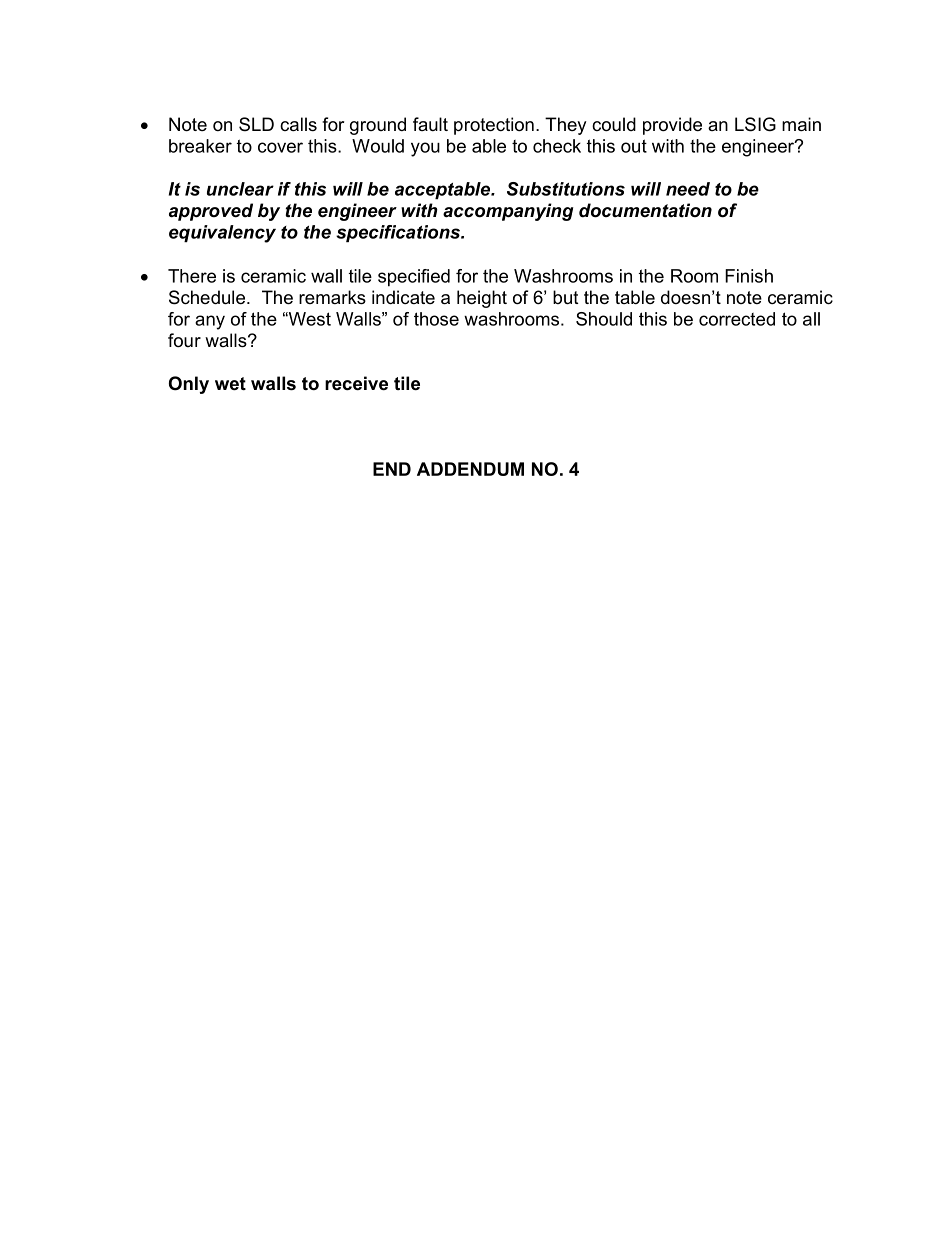 This page has height=1233, width=952. Describe the element at coordinates (211, 212) in the page. I see `approved` at that location.
